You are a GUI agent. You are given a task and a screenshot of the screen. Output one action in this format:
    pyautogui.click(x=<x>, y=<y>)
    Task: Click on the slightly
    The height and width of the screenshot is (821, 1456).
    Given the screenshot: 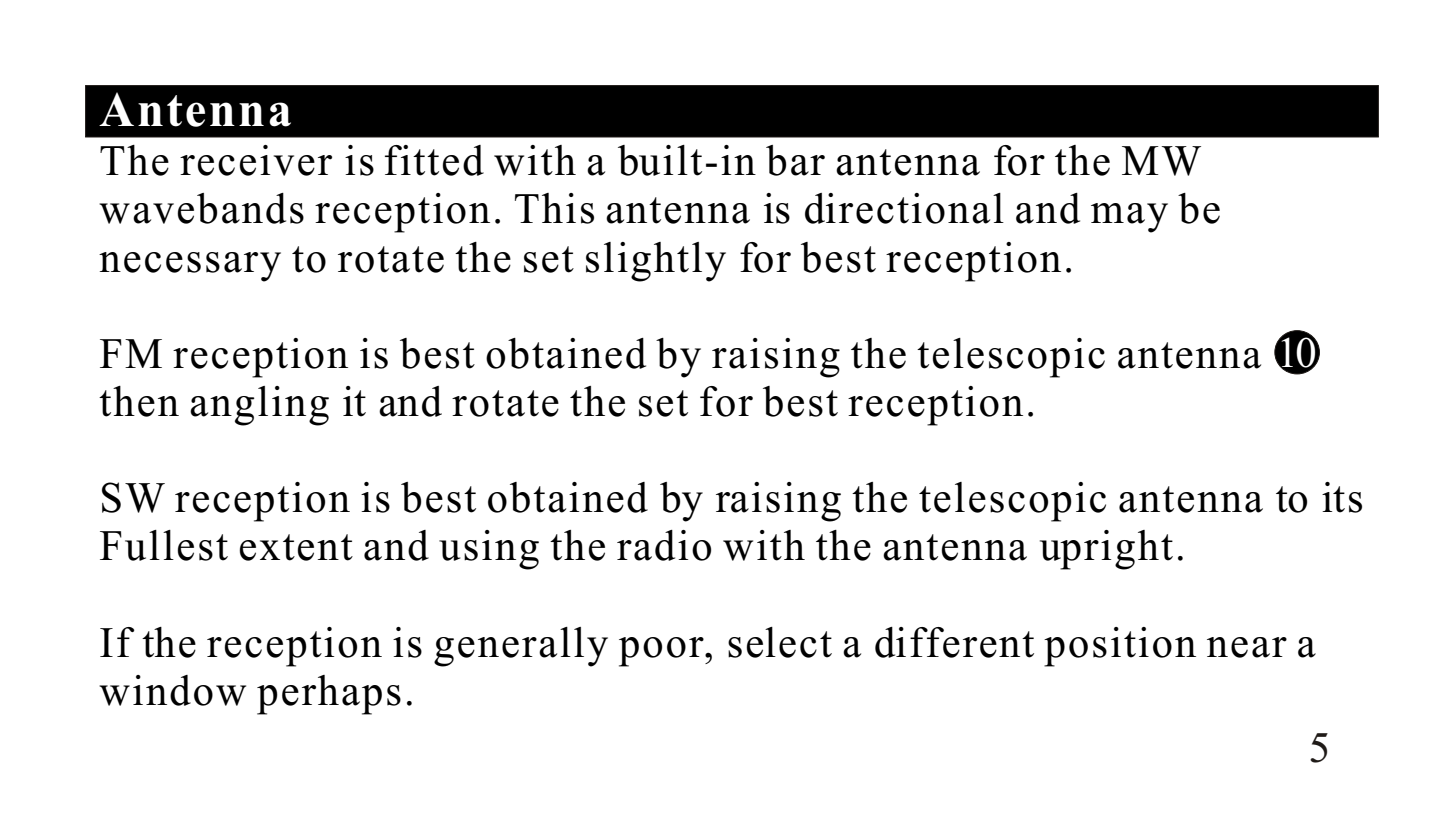 What is the action you would take?
    pyautogui.click(x=656, y=262)
